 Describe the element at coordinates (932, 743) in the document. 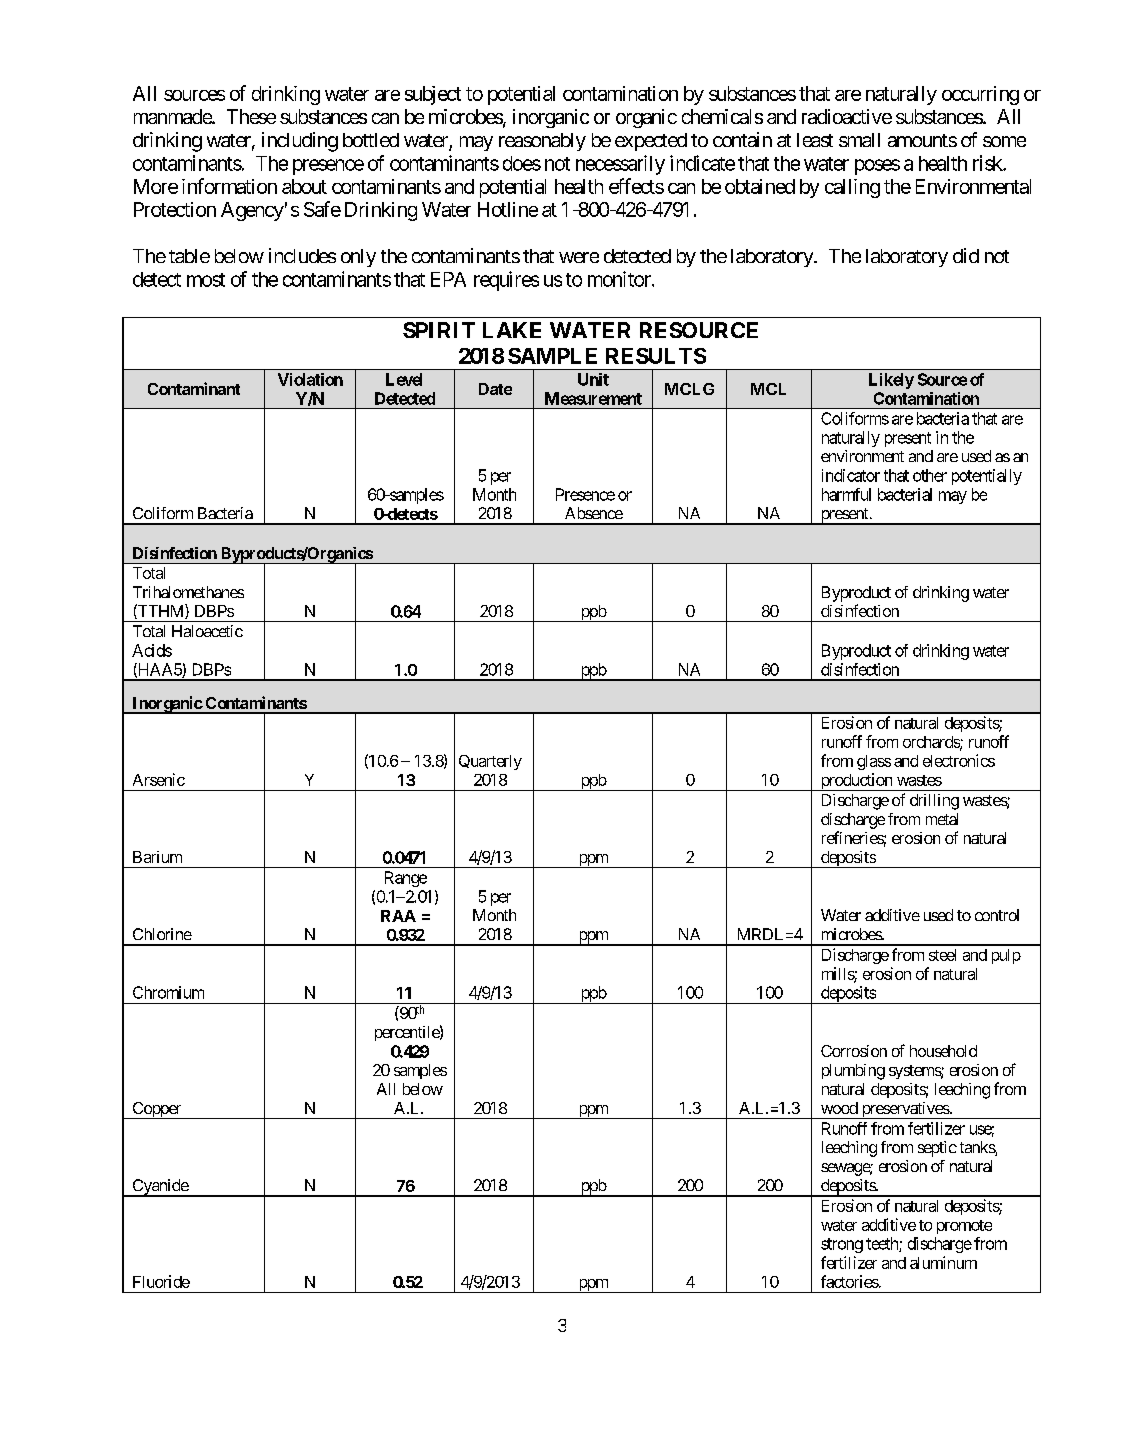

I see `orchards` at that location.
